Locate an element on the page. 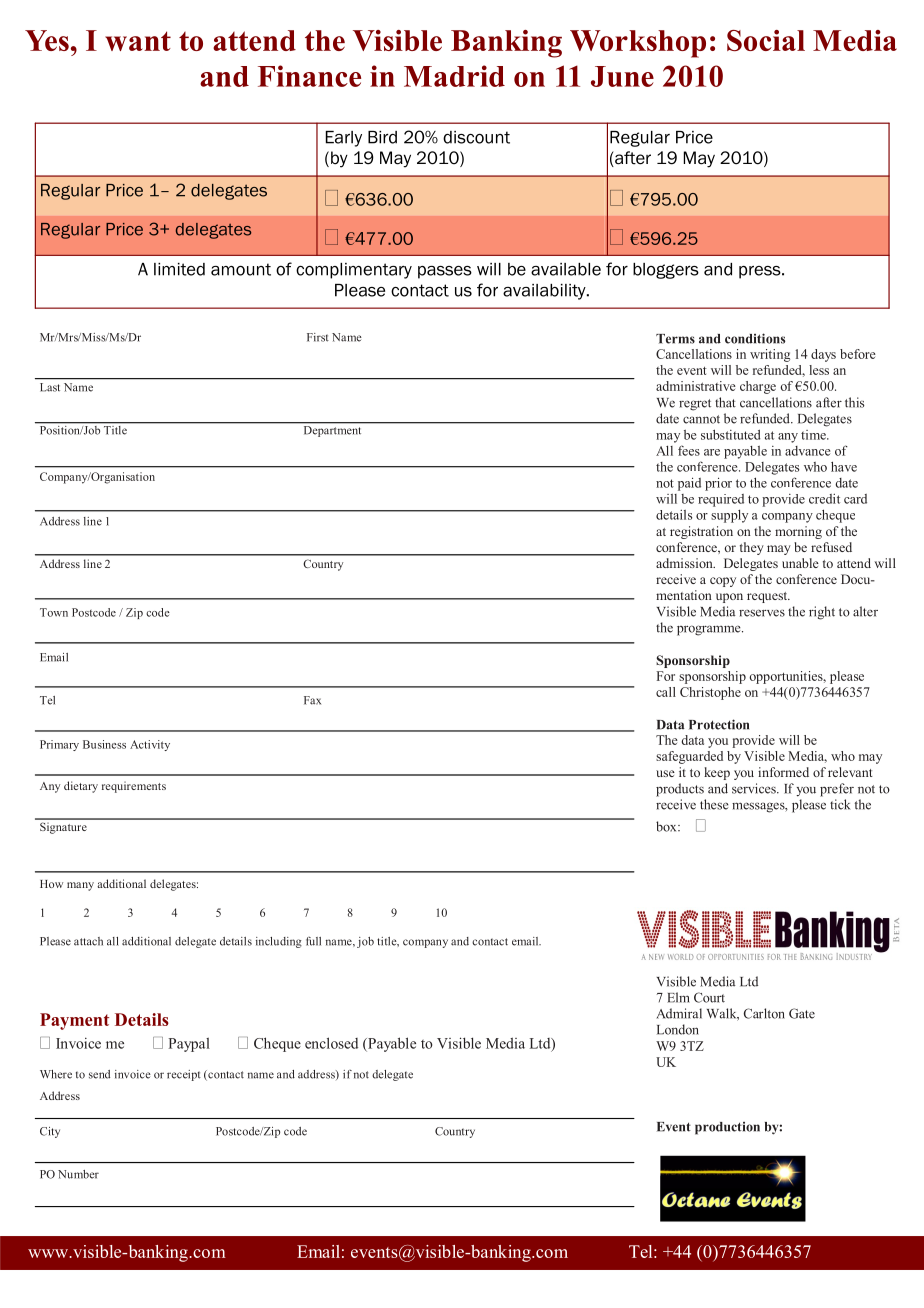  Social is located at coordinates (766, 40).
